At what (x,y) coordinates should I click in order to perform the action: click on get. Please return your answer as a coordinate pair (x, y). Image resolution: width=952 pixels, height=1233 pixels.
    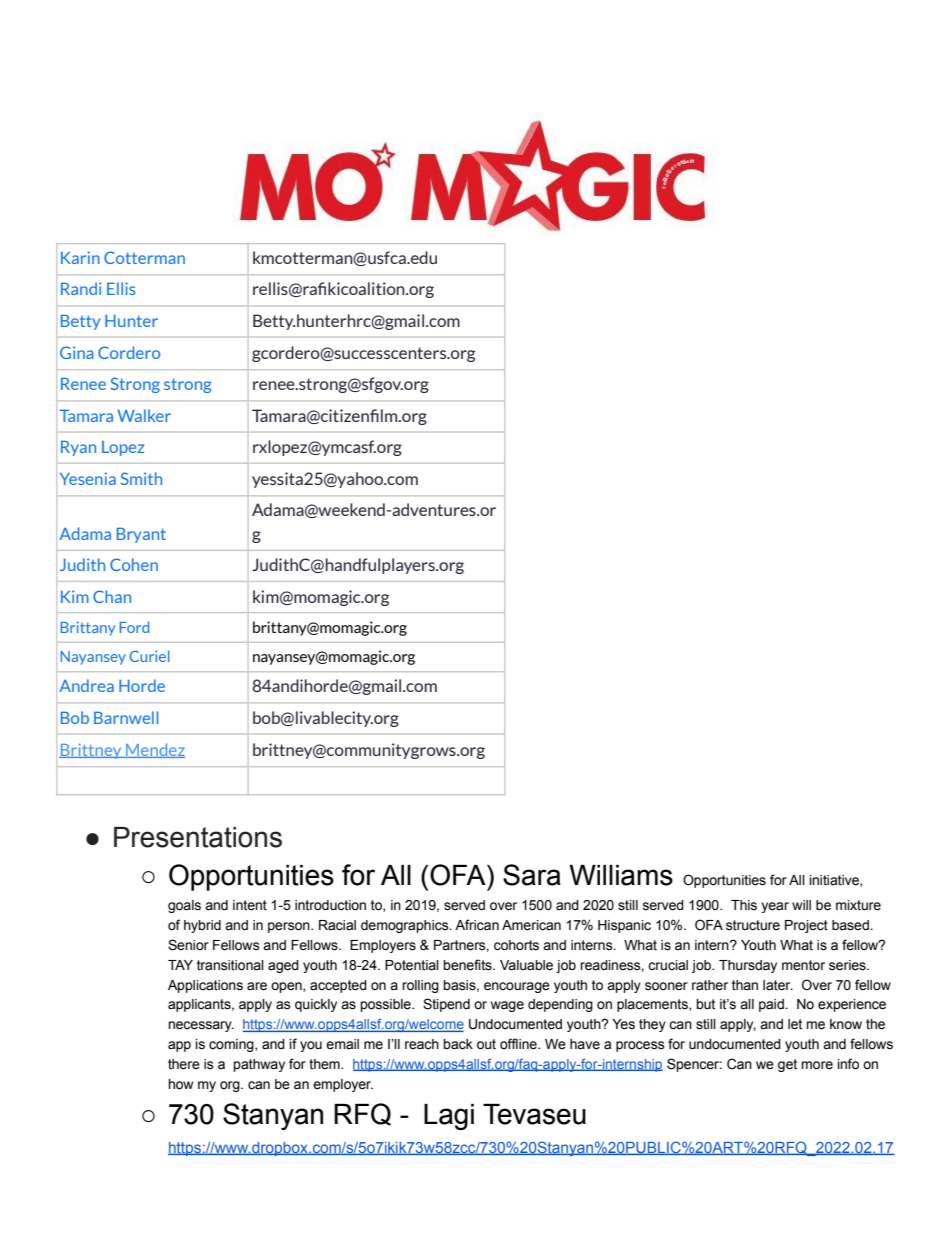
    Looking at the image, I should click on (787, 1065).
